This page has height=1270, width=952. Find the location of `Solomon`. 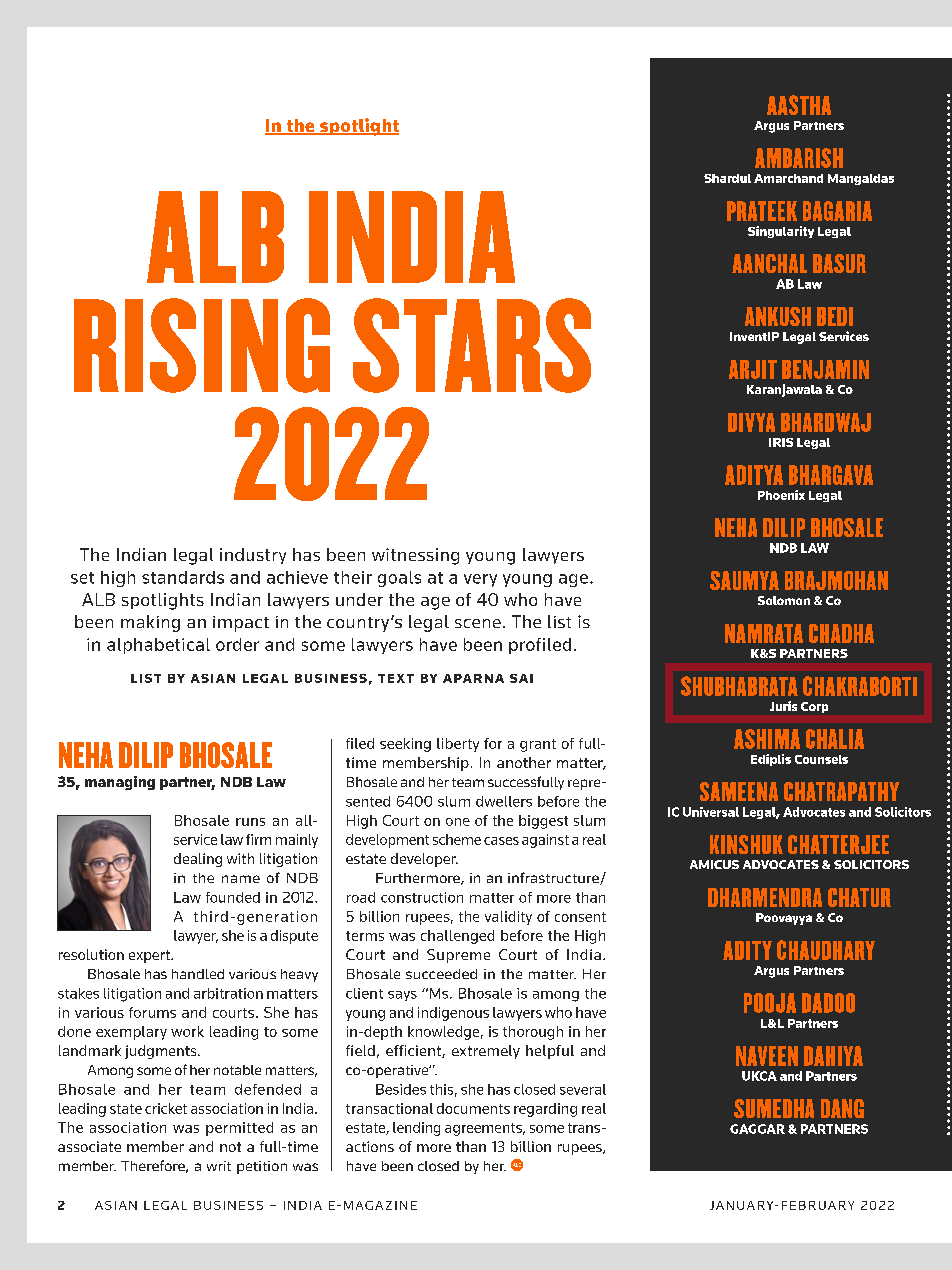

Solomon is located at coordinates (784, 600).
